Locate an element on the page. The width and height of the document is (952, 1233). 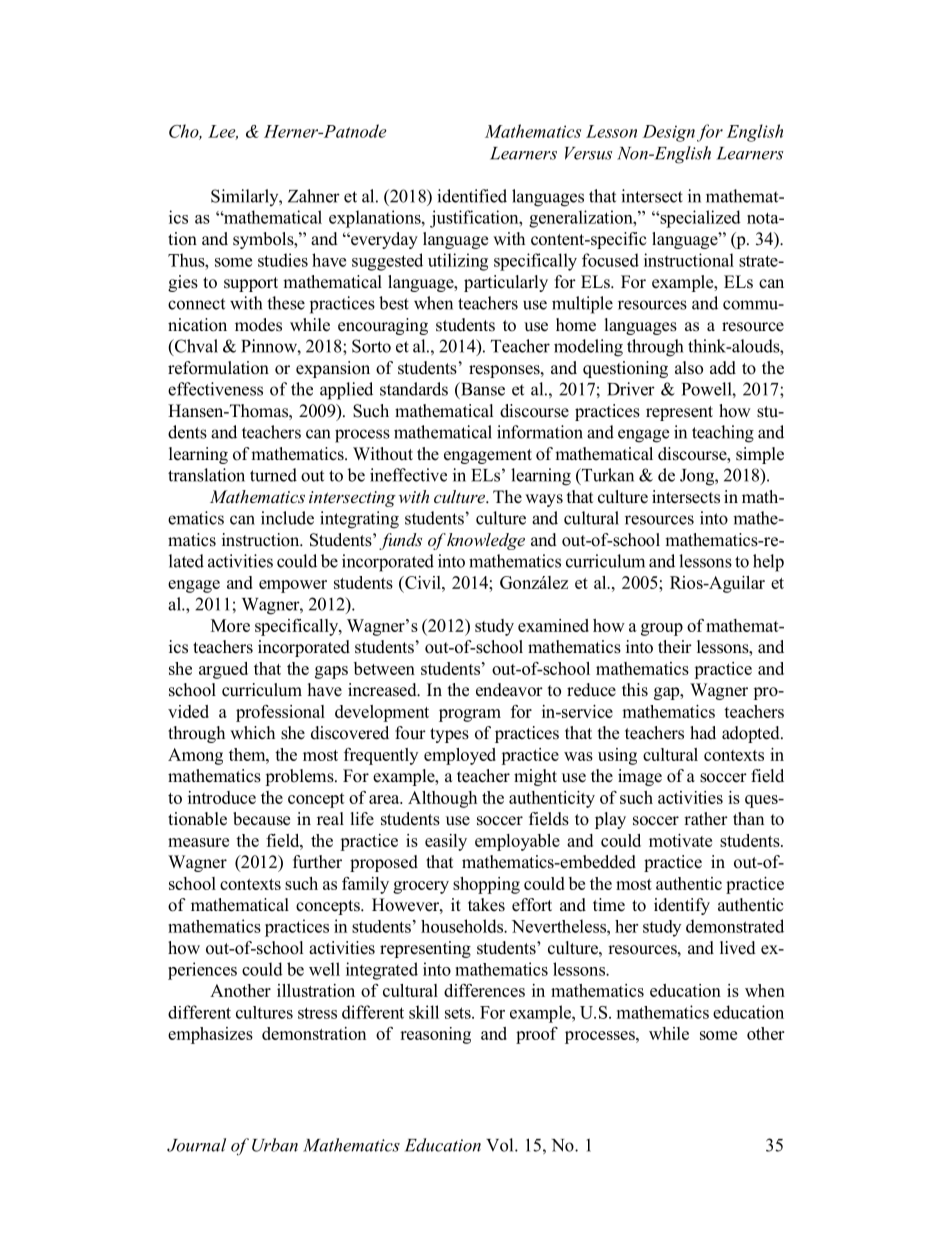
Urban is located at coordinates (275, 1145).
